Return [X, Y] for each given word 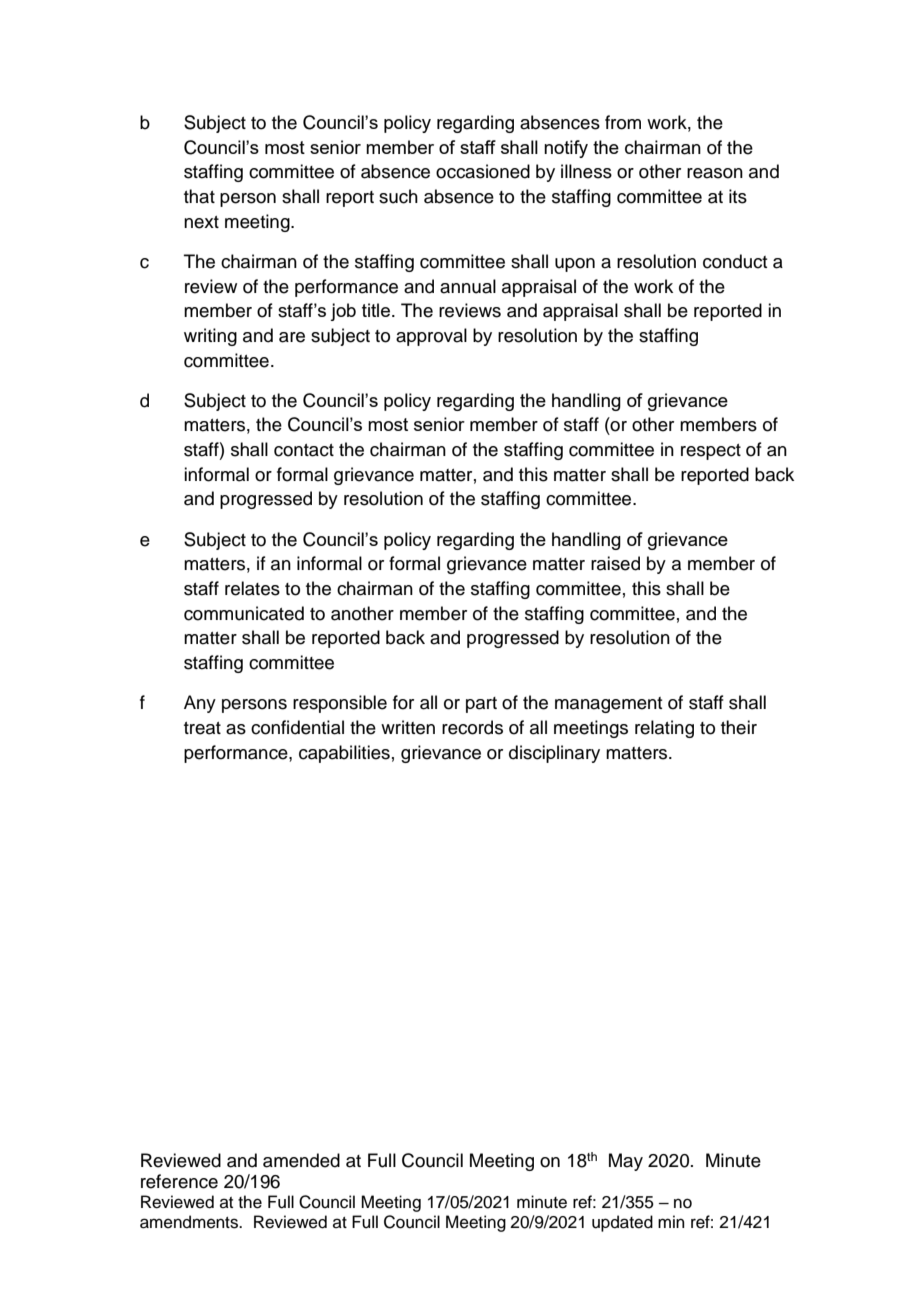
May [626, 1162]
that [199, 196]
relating [664, 729]
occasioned [483, 171]
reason [715, 173]
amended [301, 1160]
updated [622, 1223]
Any [200, 704]
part [481, 705]
